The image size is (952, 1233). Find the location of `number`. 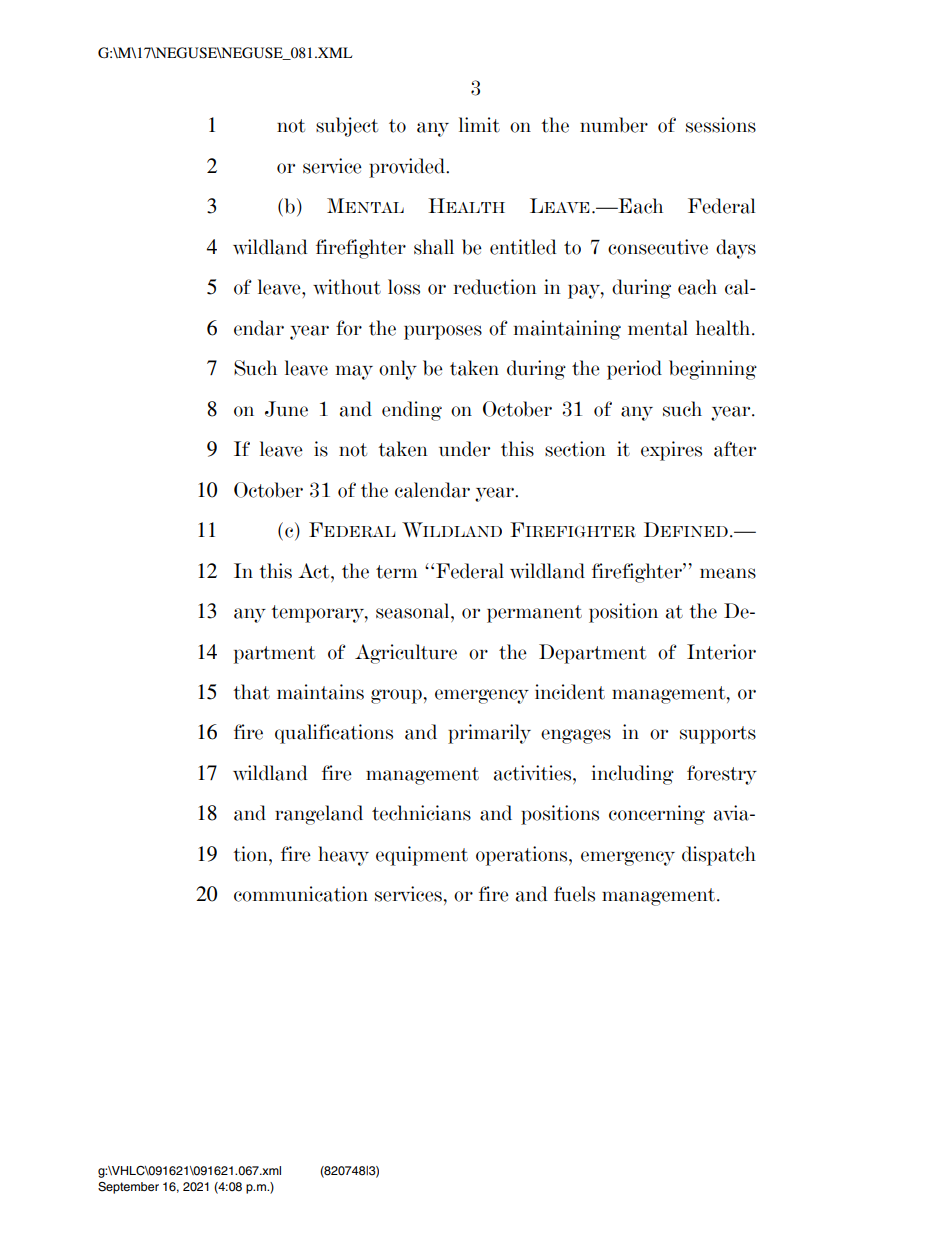

number is located at coordinates (614, 125).
